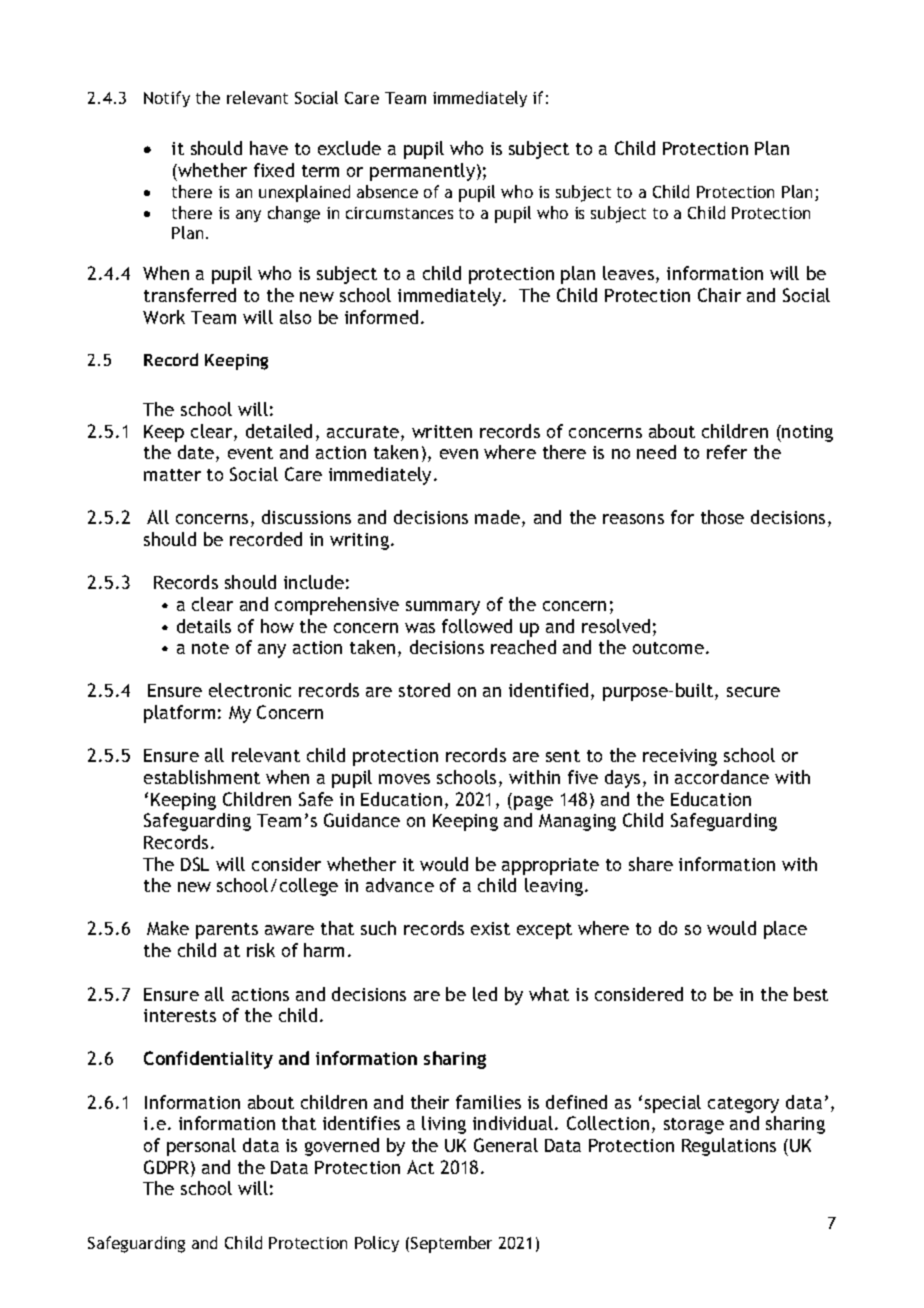 The width and height of the screenshot is (924, 1308). I want to click on secure, so click(753, 692).
